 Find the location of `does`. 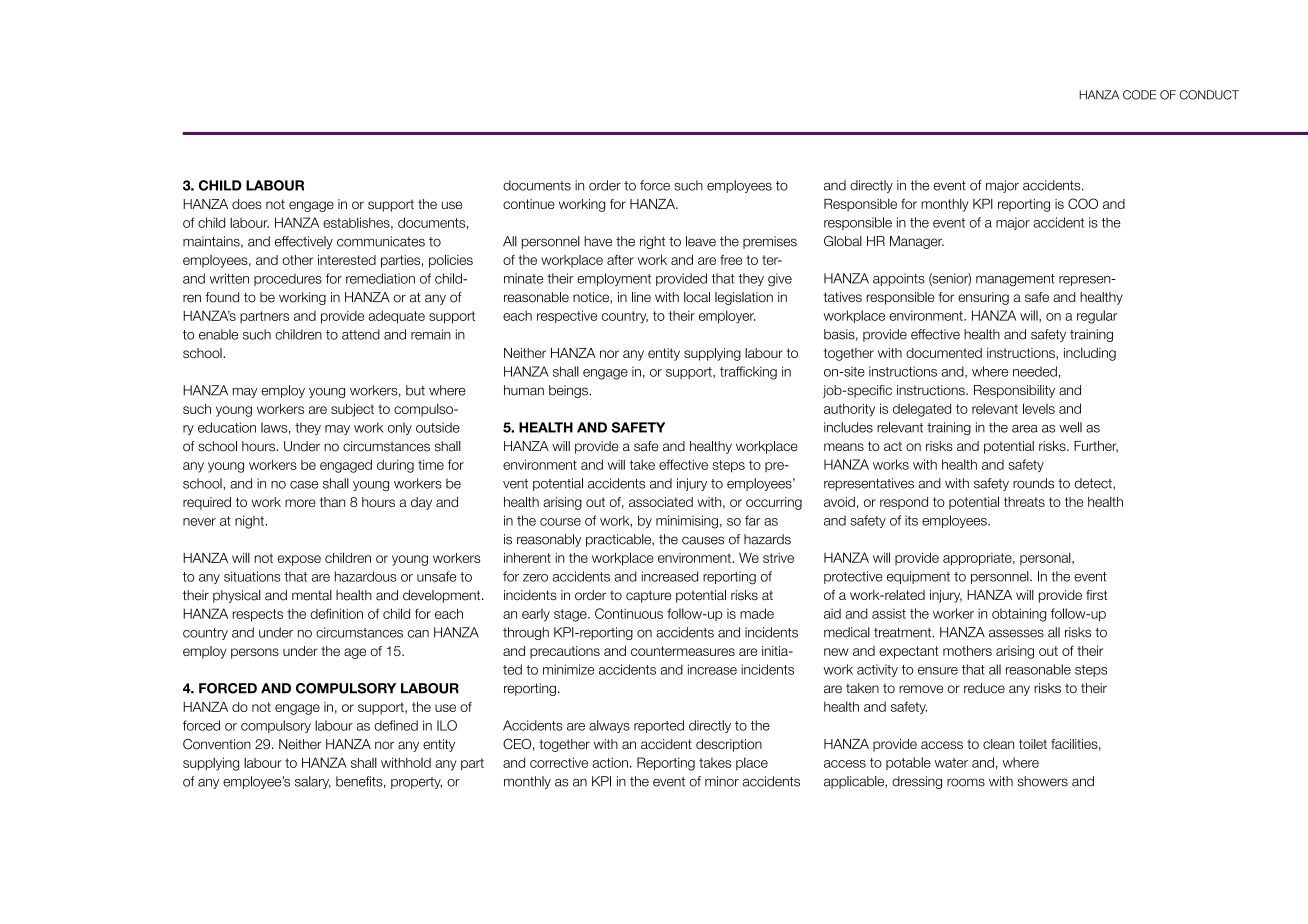

does is located at coordinates (247, 204).
